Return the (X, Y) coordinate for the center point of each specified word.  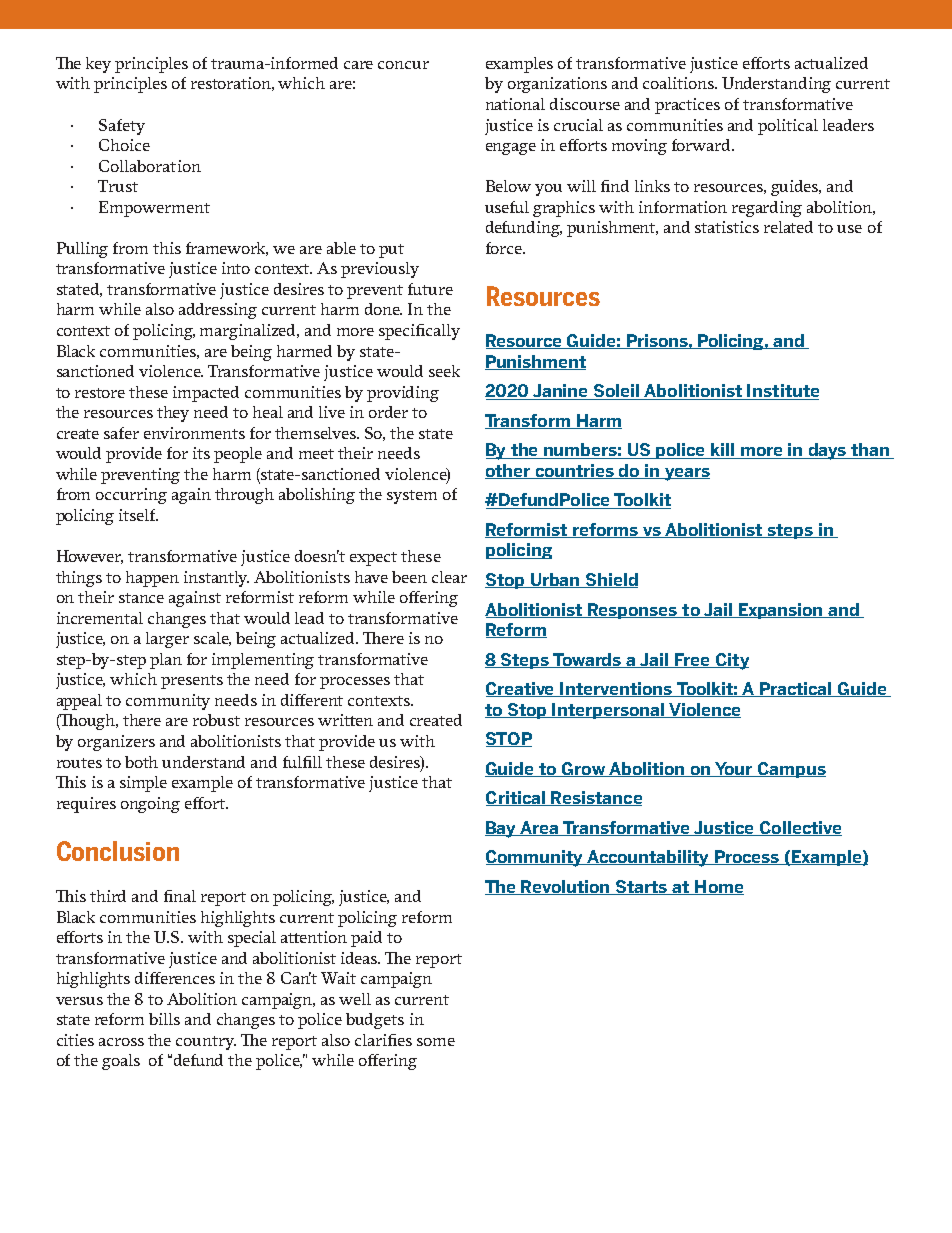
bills (164, 1019)
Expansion (781, 611)
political (788, 127)
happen (152, 579)
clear (449, 577)
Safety (122, 127)
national (515, 104)
